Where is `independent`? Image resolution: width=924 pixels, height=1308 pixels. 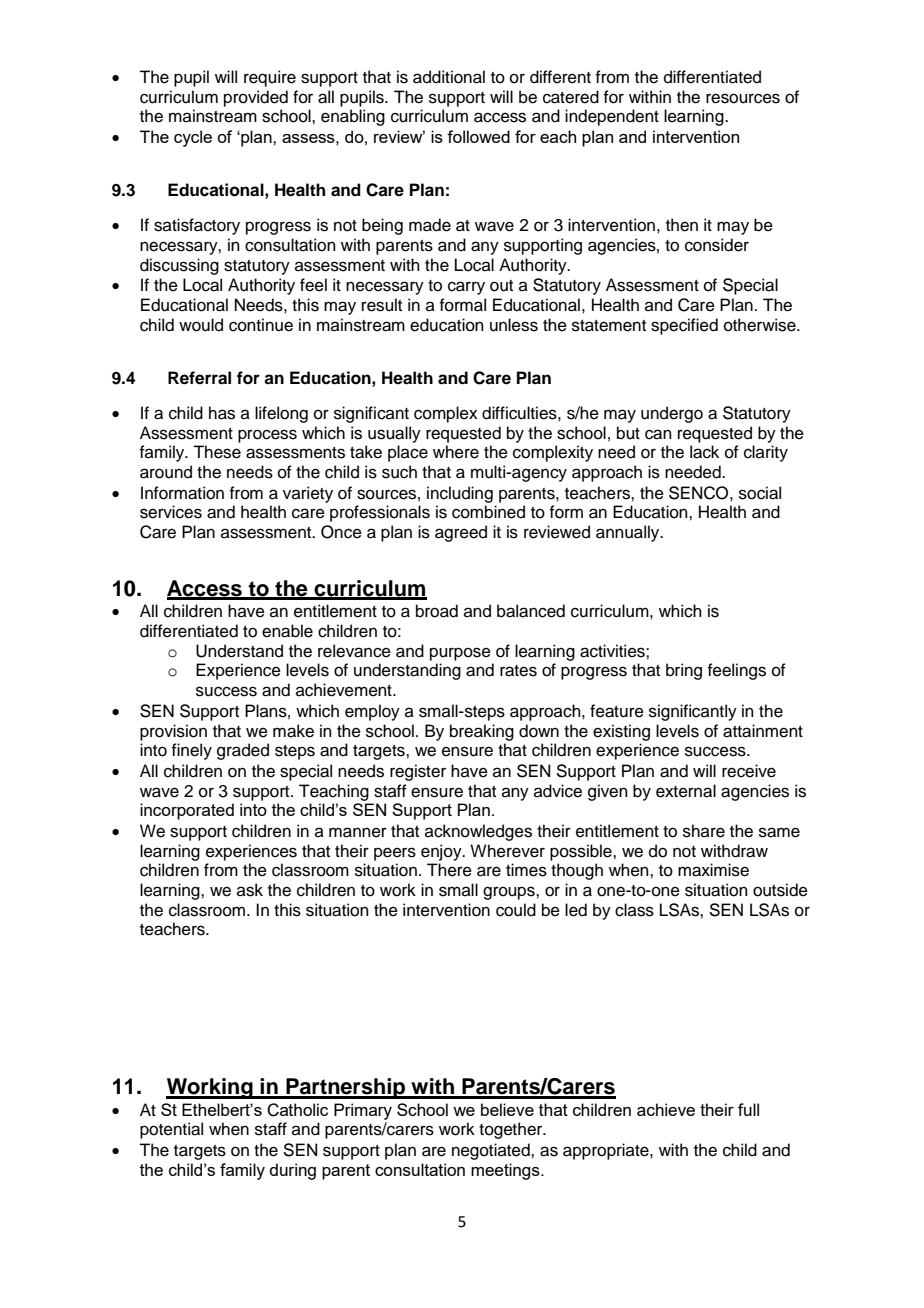 independent is located at coordinates (612, 117).
